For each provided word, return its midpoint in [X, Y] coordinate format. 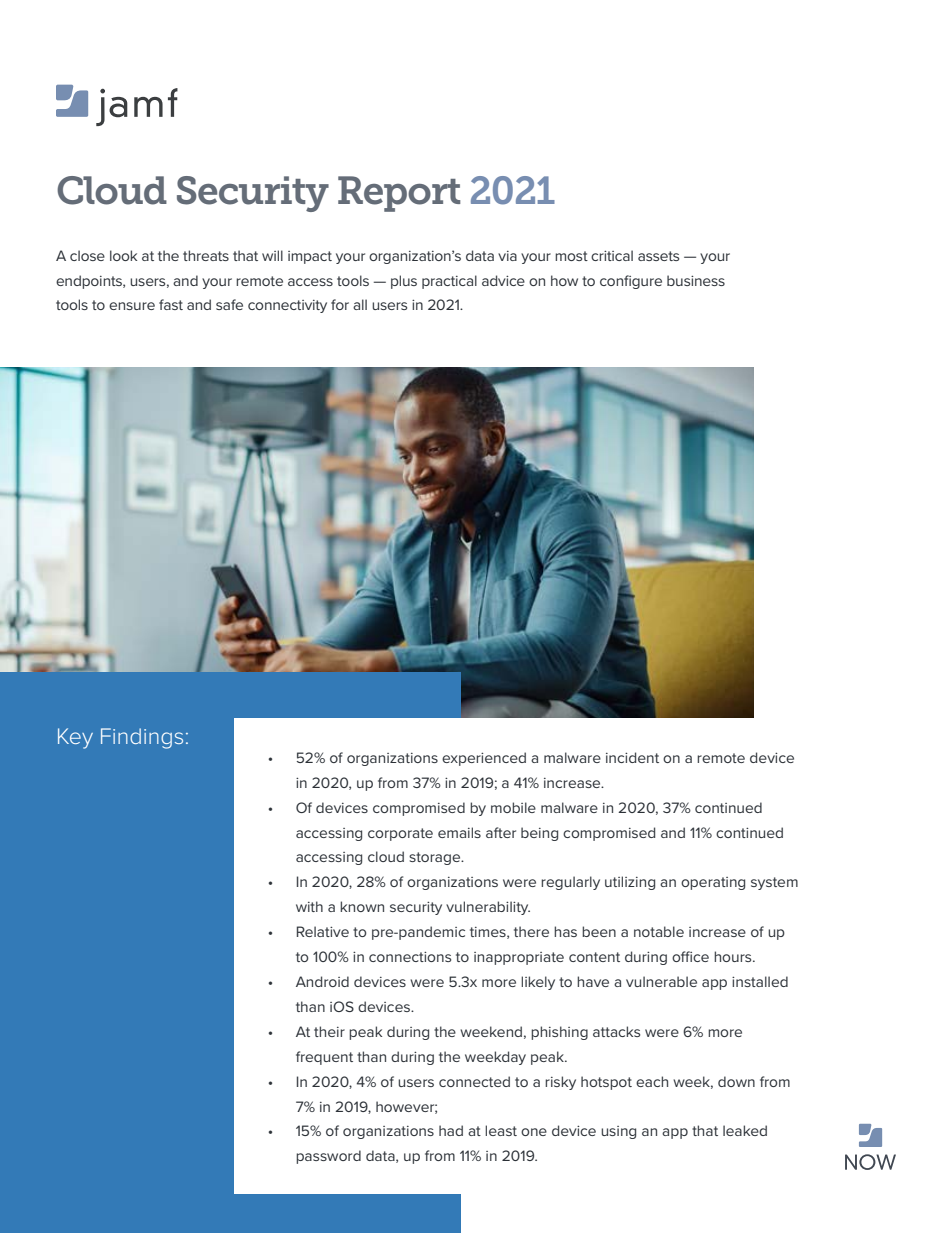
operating [713, 883]
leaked [745, 1130]
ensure [132, 306]
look [123, 255]
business [696, 280]
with [309, 906]
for [340, 304]
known [362, 906]
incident [632, 757]
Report [399, 194]
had [451, 1130]
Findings [142, 738]
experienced [484, 759]
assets [658, 256]
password [328, 1157]
